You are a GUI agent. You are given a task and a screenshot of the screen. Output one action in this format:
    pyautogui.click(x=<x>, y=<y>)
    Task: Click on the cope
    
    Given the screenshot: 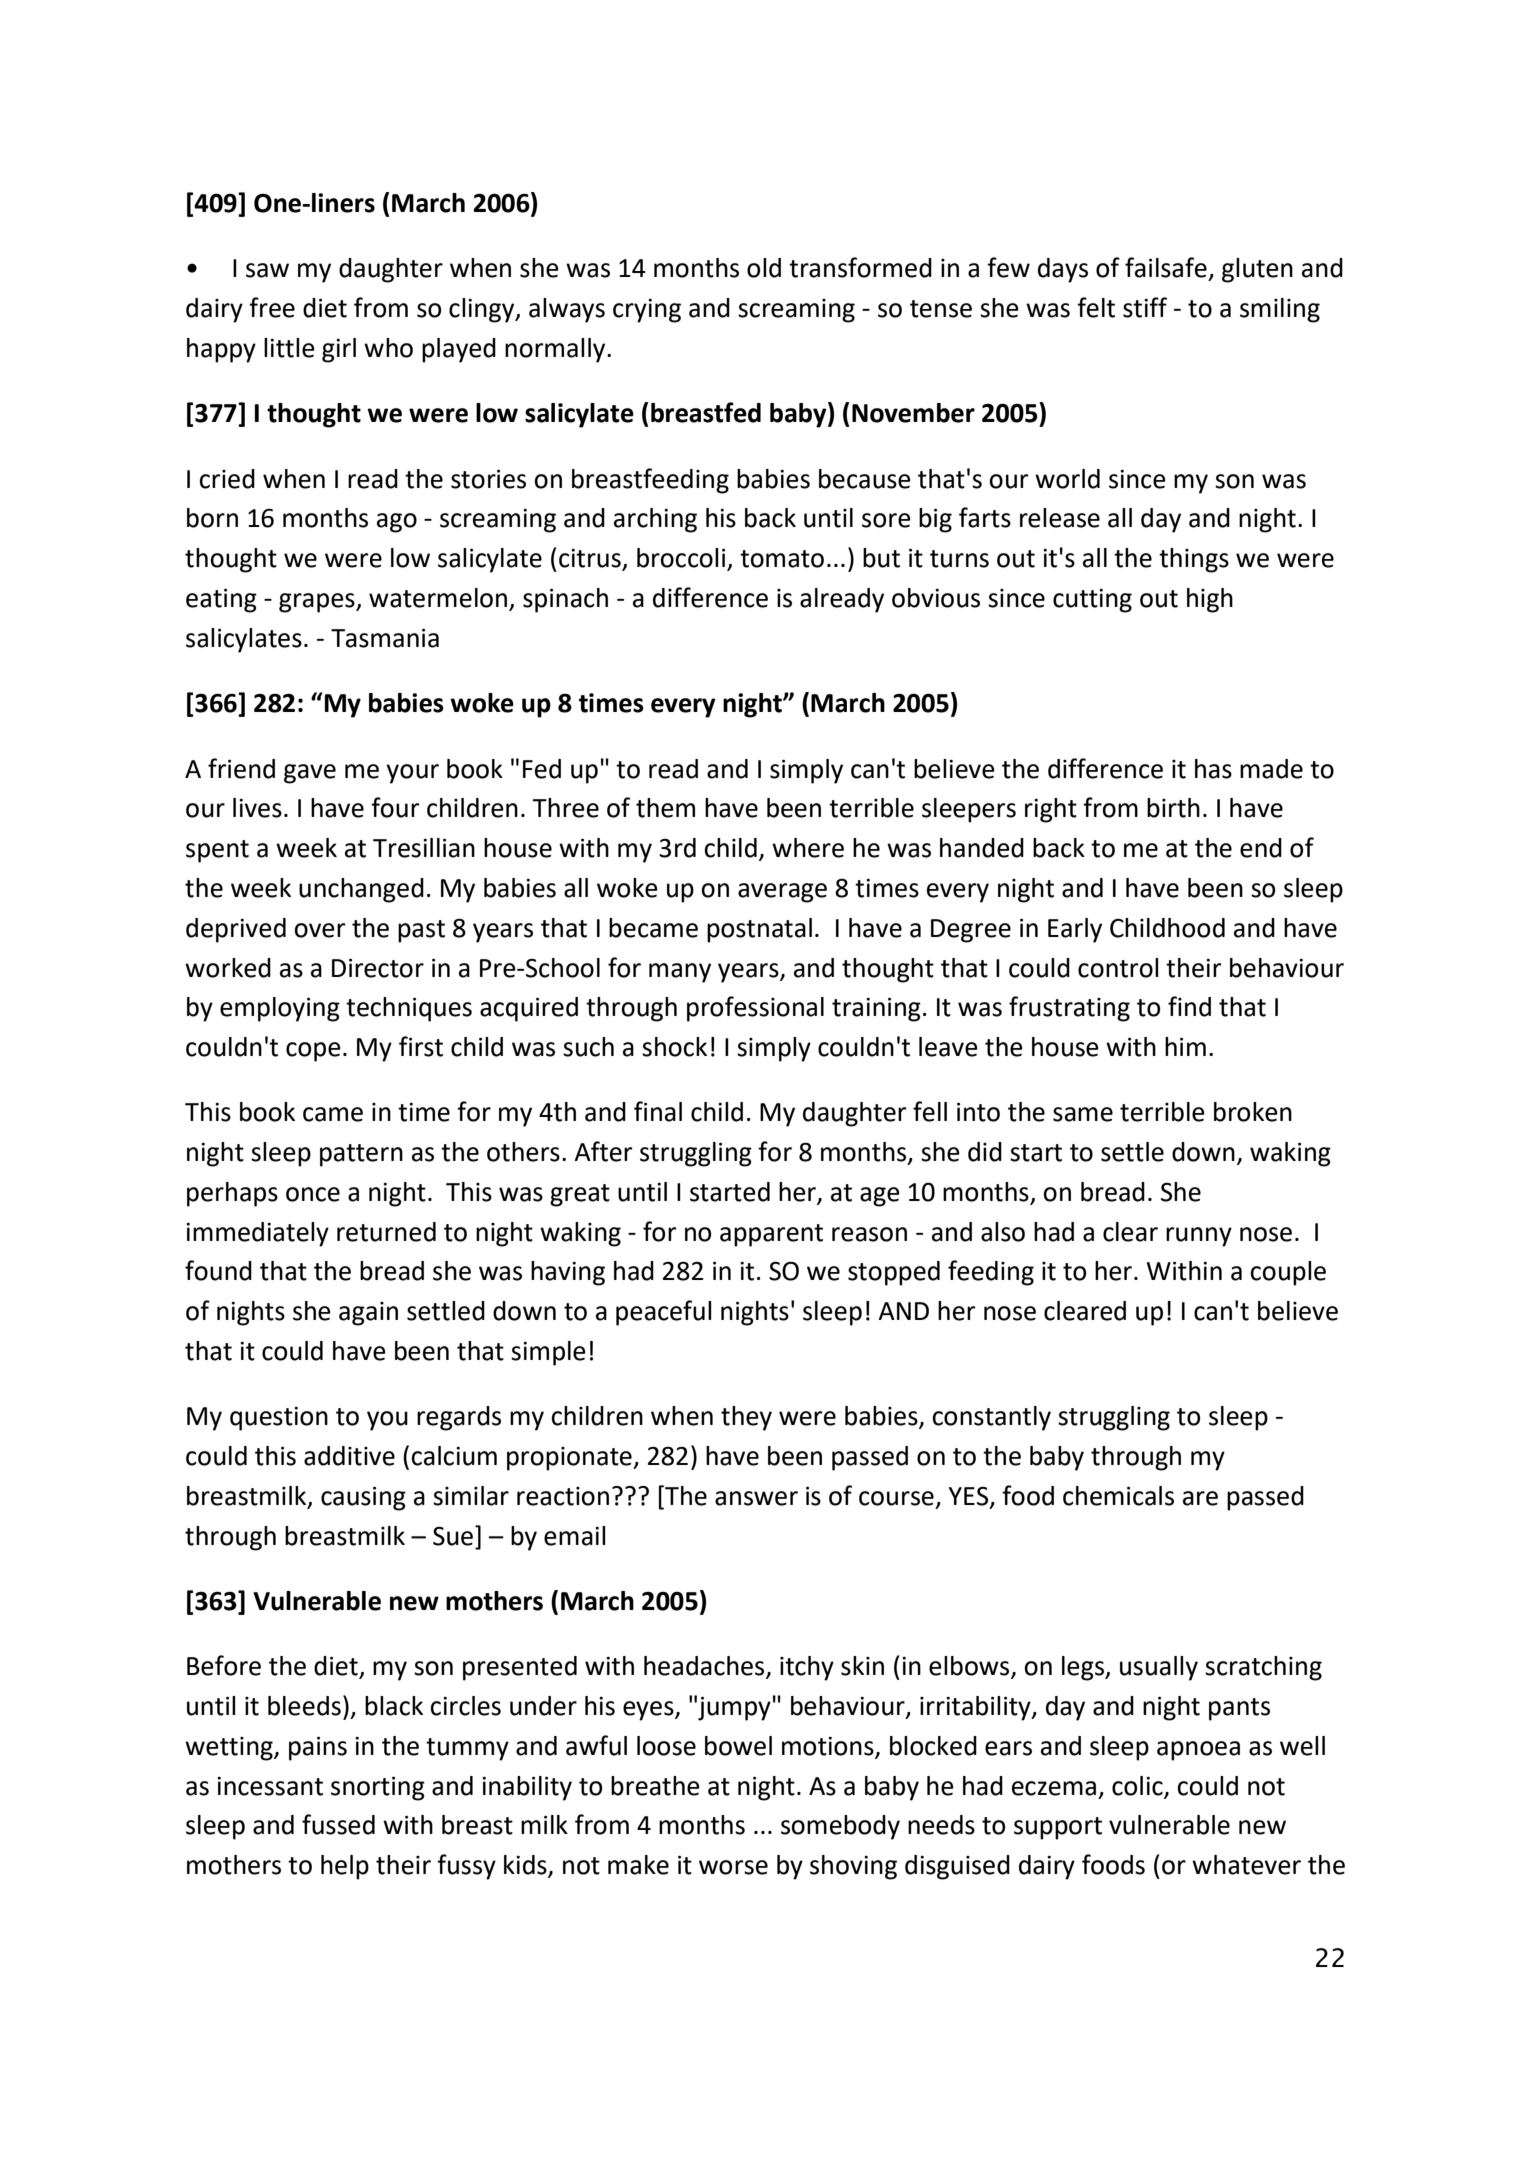 What is the action you would take?
    pyautogui.click(x=313, y=1052)
